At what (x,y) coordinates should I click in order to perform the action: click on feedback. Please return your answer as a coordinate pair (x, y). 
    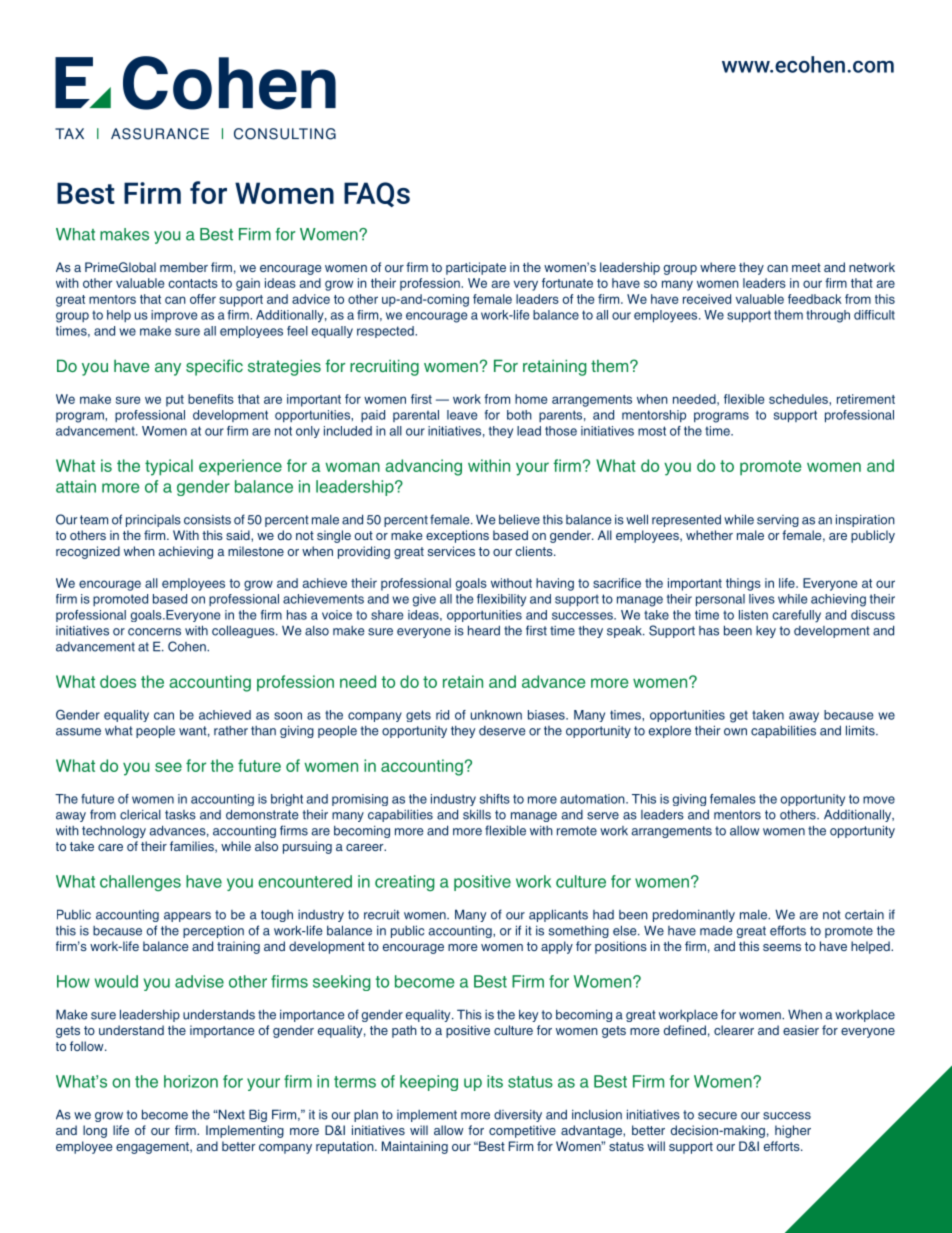
    Looking at the image, I should click on (815, 299).
